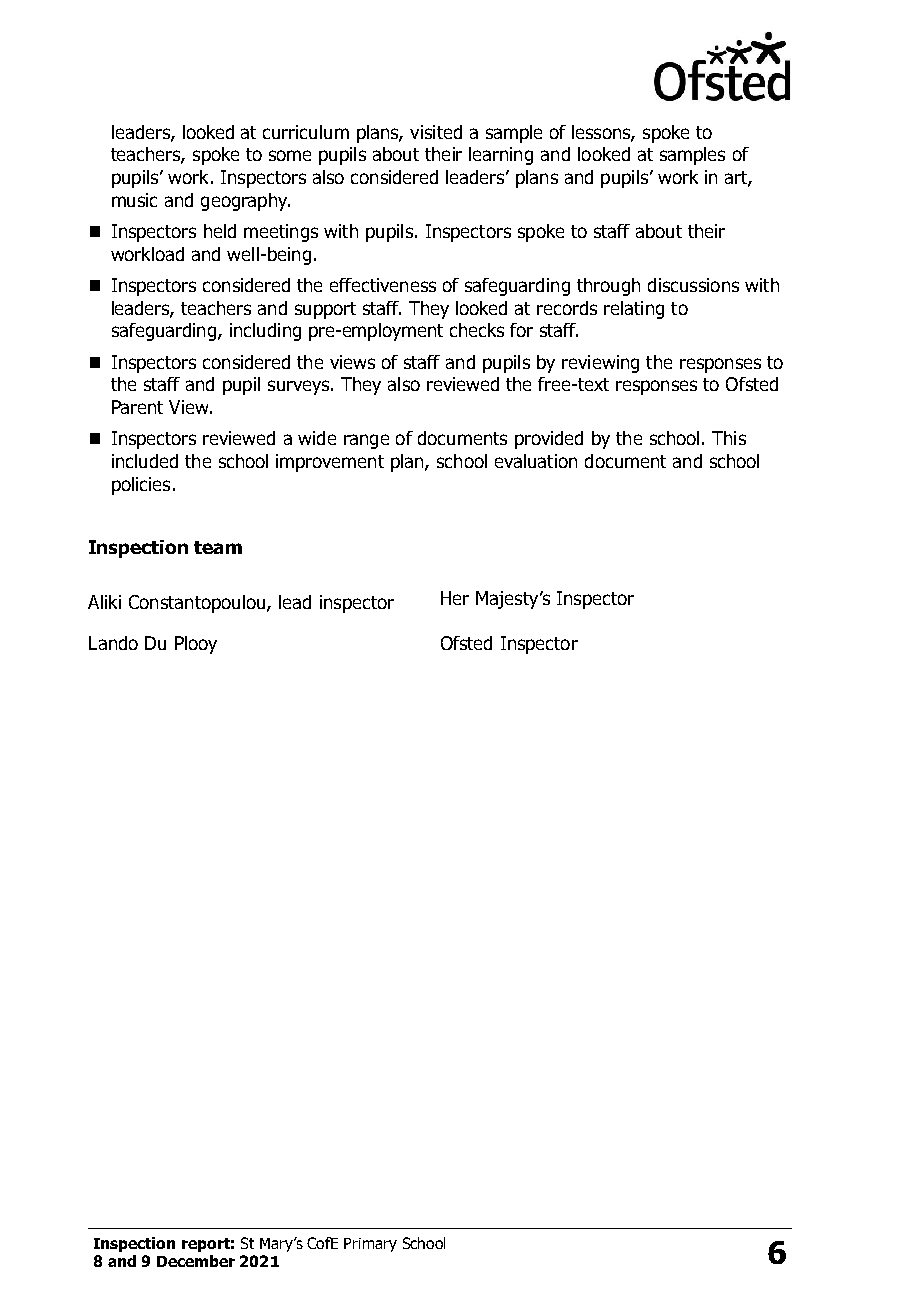 The width and height of the document is (924, 1310). I want to click on visited, so click(436, 132).
